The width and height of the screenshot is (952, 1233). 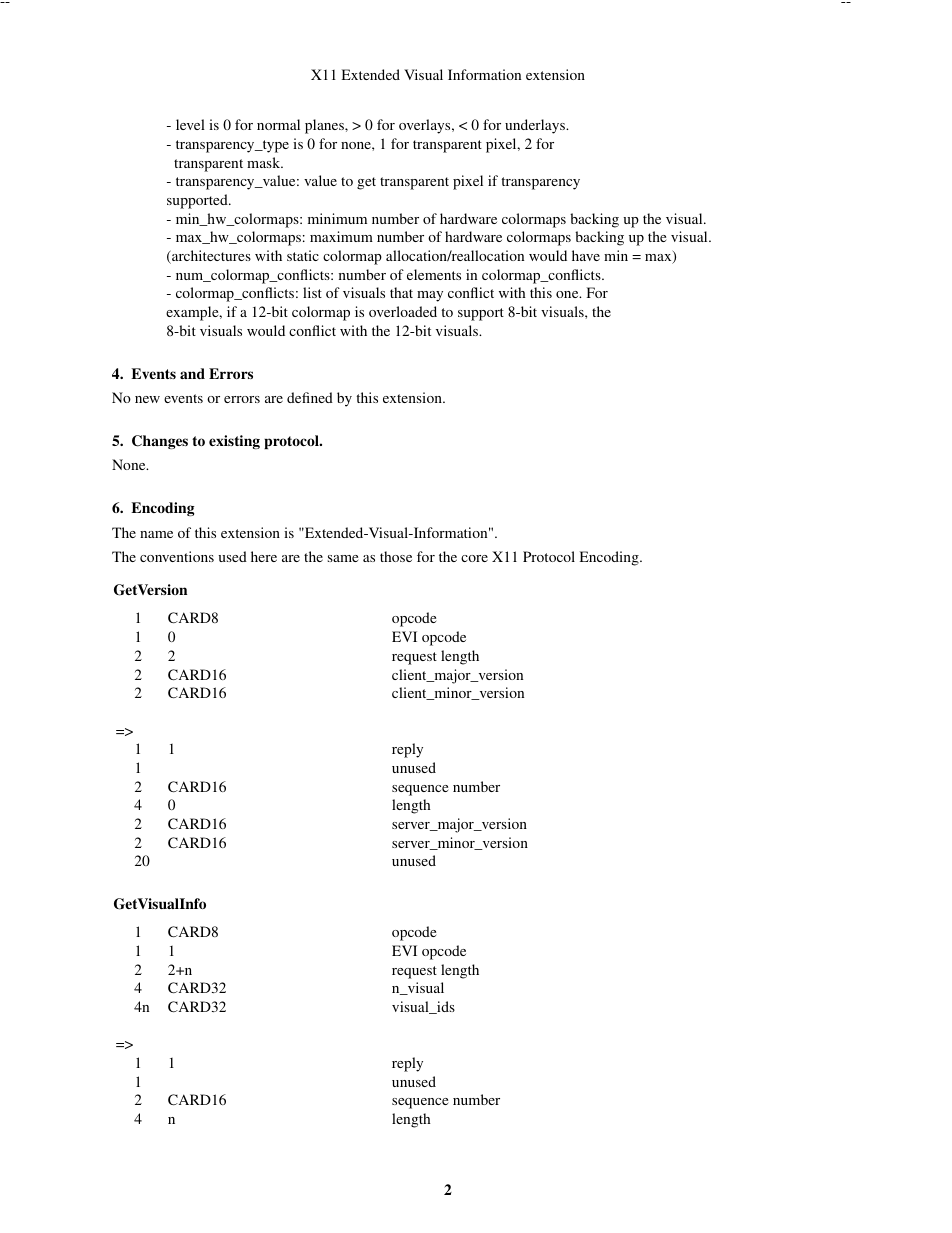 I want to click on and, so click(x=192, y=373).
